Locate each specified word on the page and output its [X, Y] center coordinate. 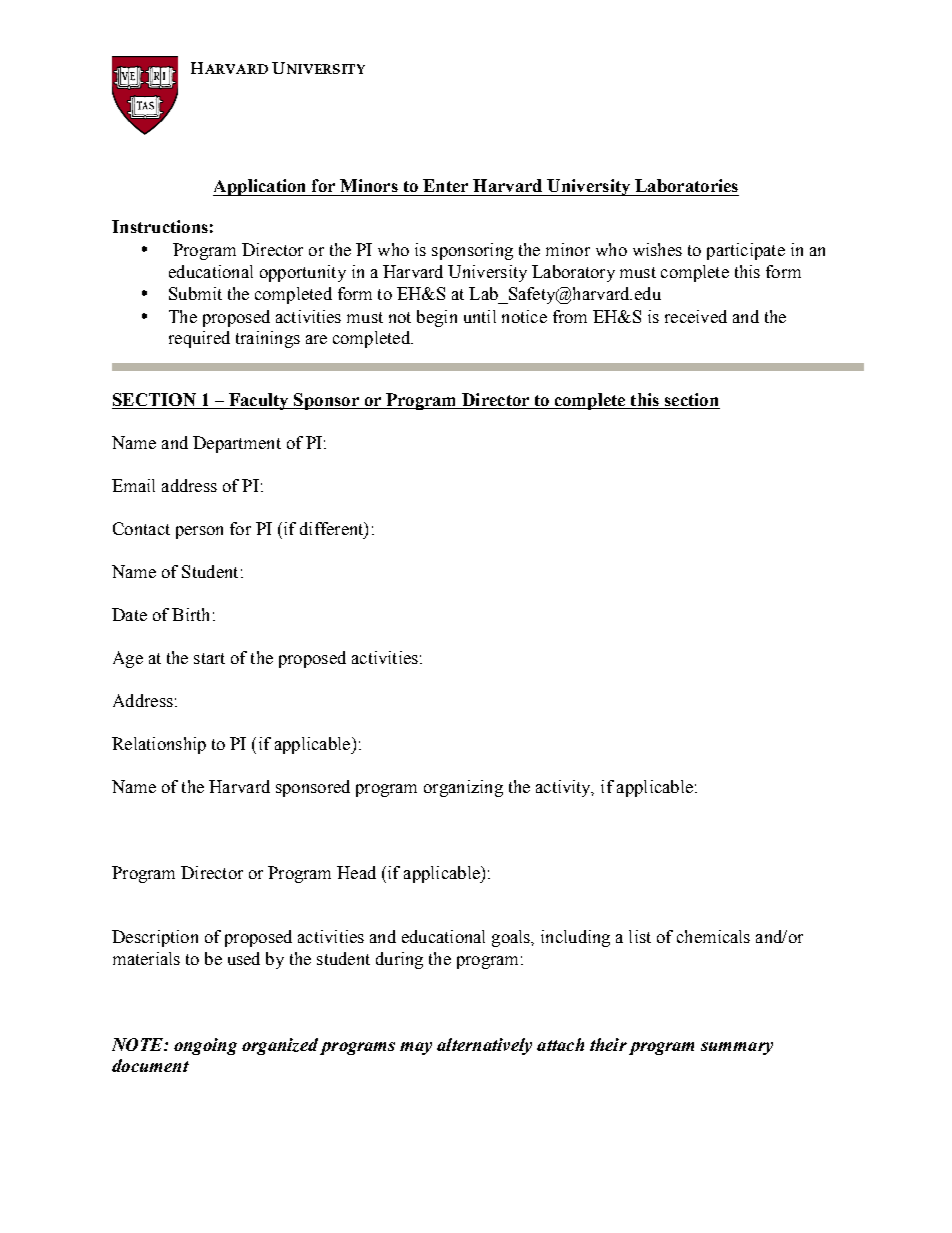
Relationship [159, 745]
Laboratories [686, 185]
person [199, 532]
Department [237, 444]
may [416, 1048]
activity [564, 788]
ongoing [205, 1046]
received [696, 316]
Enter [445, 185]
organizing [463, 788]
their [608, 1044]
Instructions [160, 226]
